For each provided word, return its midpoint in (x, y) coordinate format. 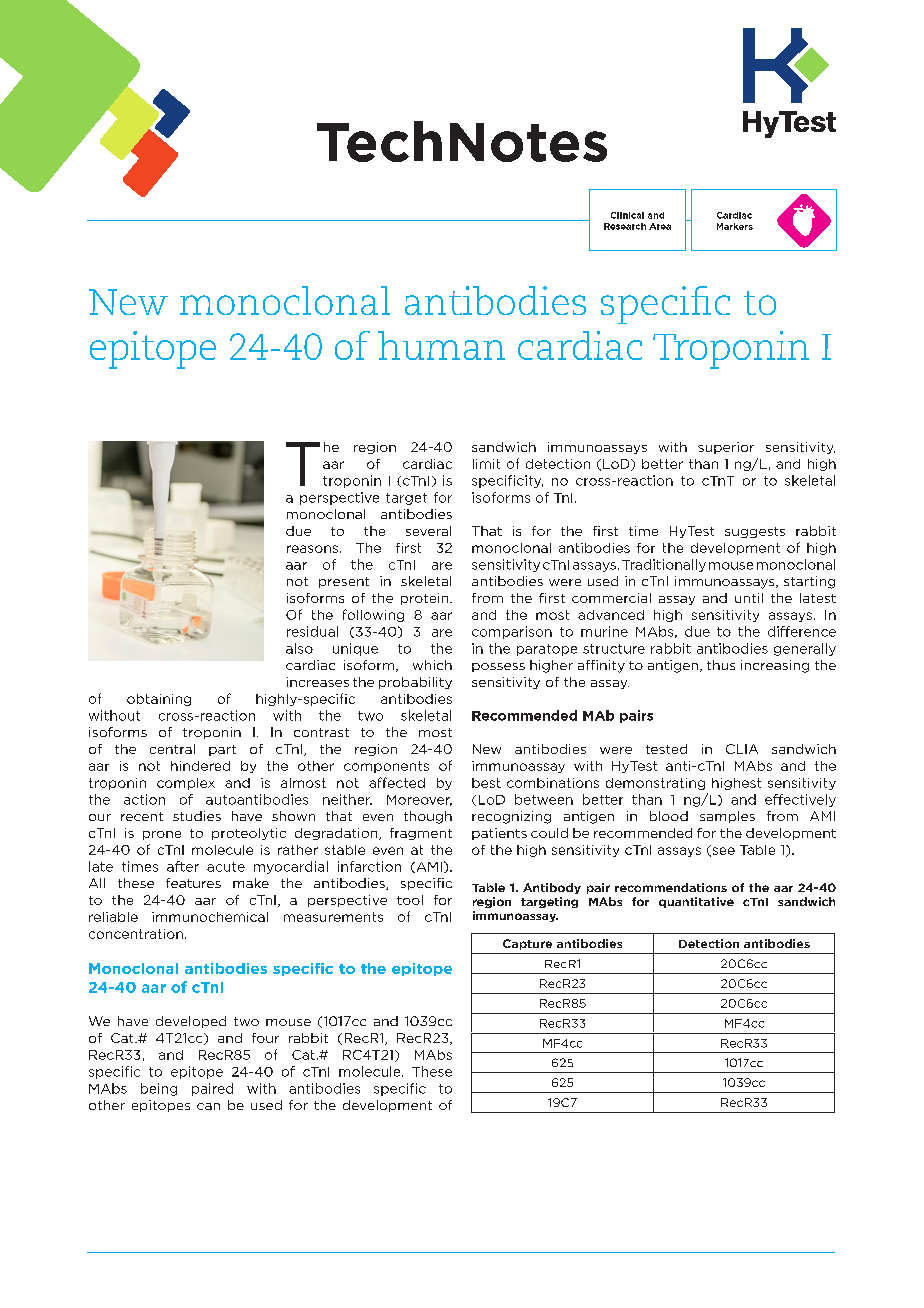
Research (625, 226)
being (159, 1089)
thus (721, 665)
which (432, 665)
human (441, 345)
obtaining (159, 700)
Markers (735, 226)
